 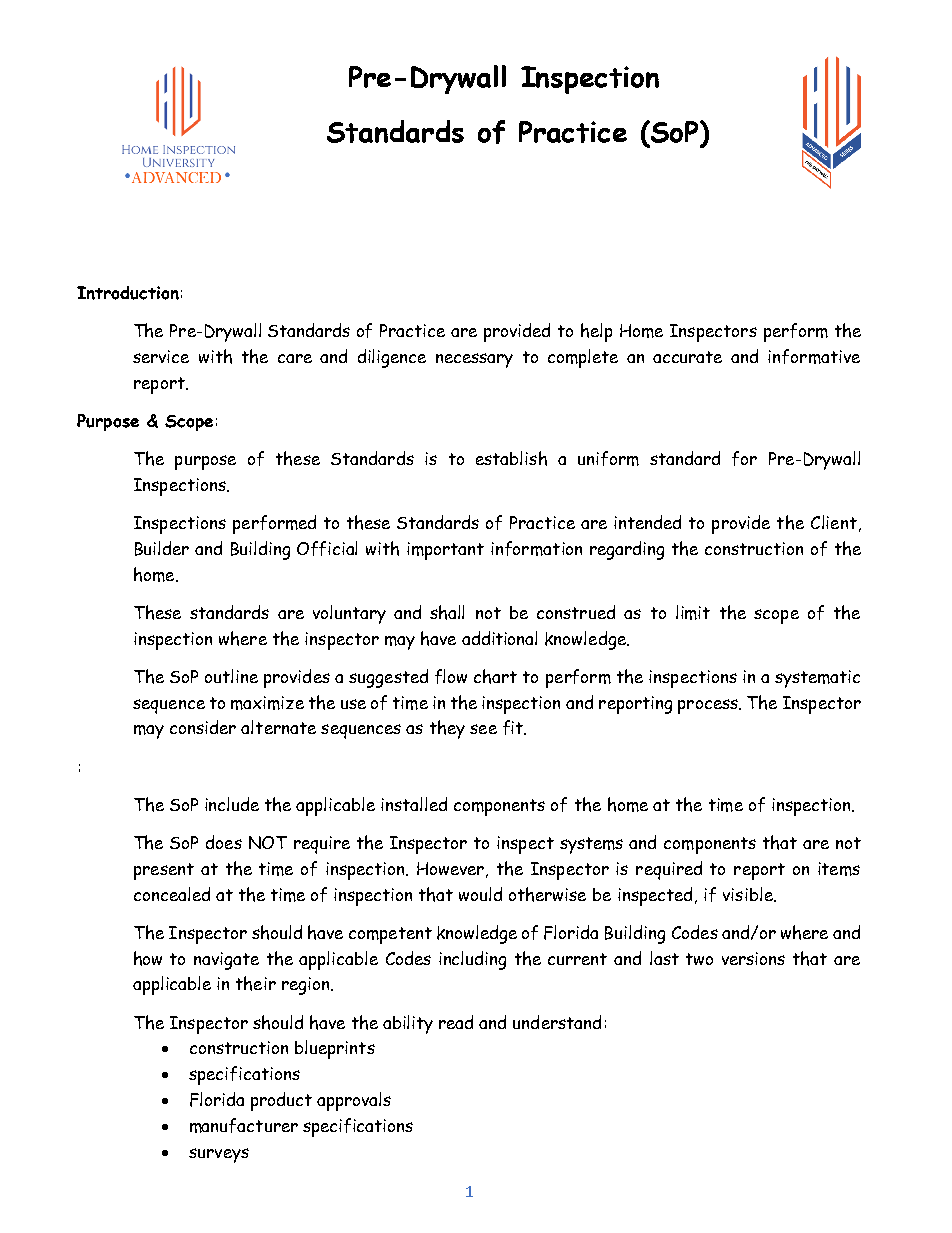 What do you see at coordinates (753, 958) in the screenshot?
I see `versions` at bounding box center [753, 958].
